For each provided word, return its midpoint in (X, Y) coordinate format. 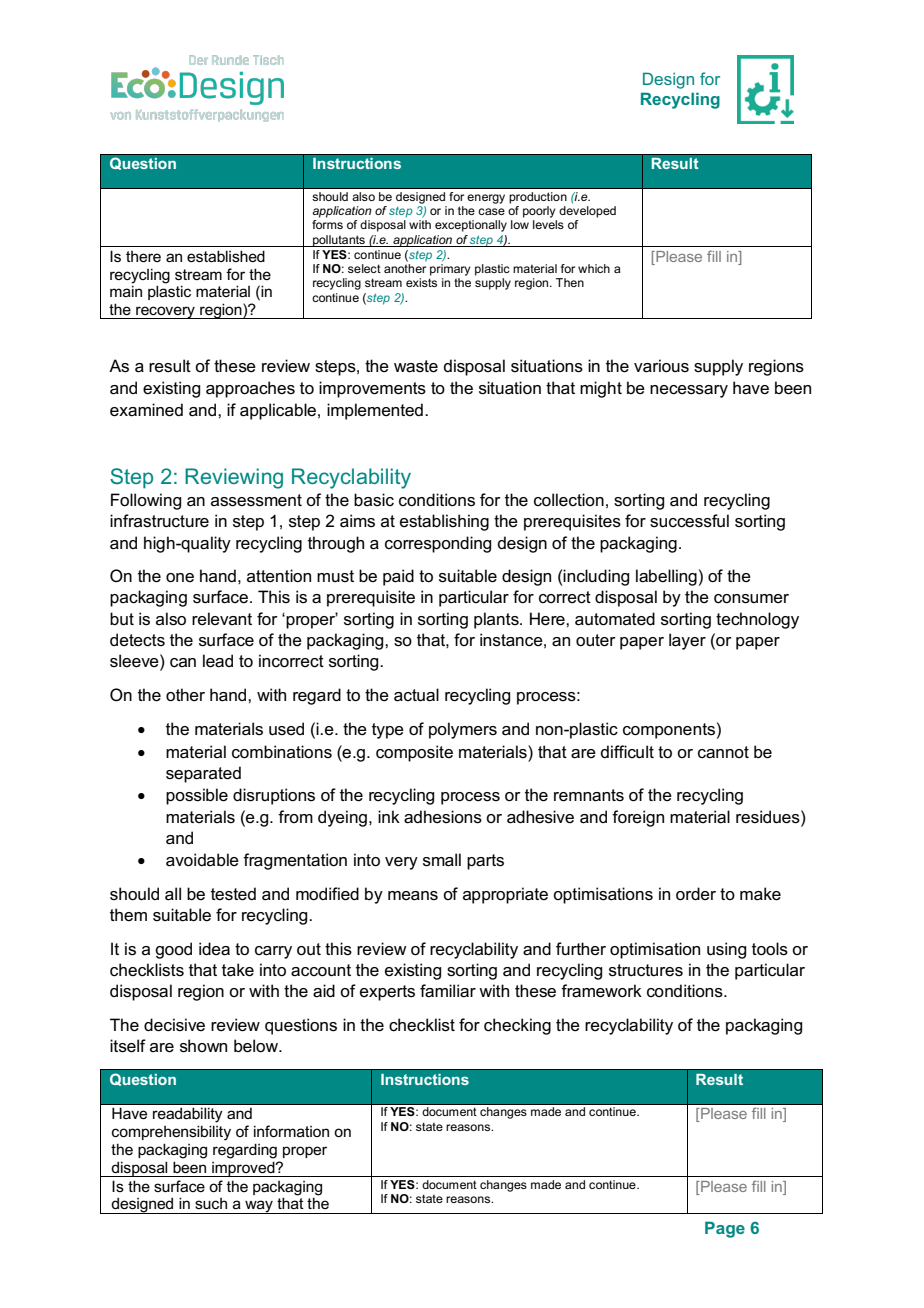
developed (587, 212)
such (211, 1203)
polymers (463, 730)
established (226, 256)
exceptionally (471, 226)
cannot (723, 752)
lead (218, 661)
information (291, 1131)
